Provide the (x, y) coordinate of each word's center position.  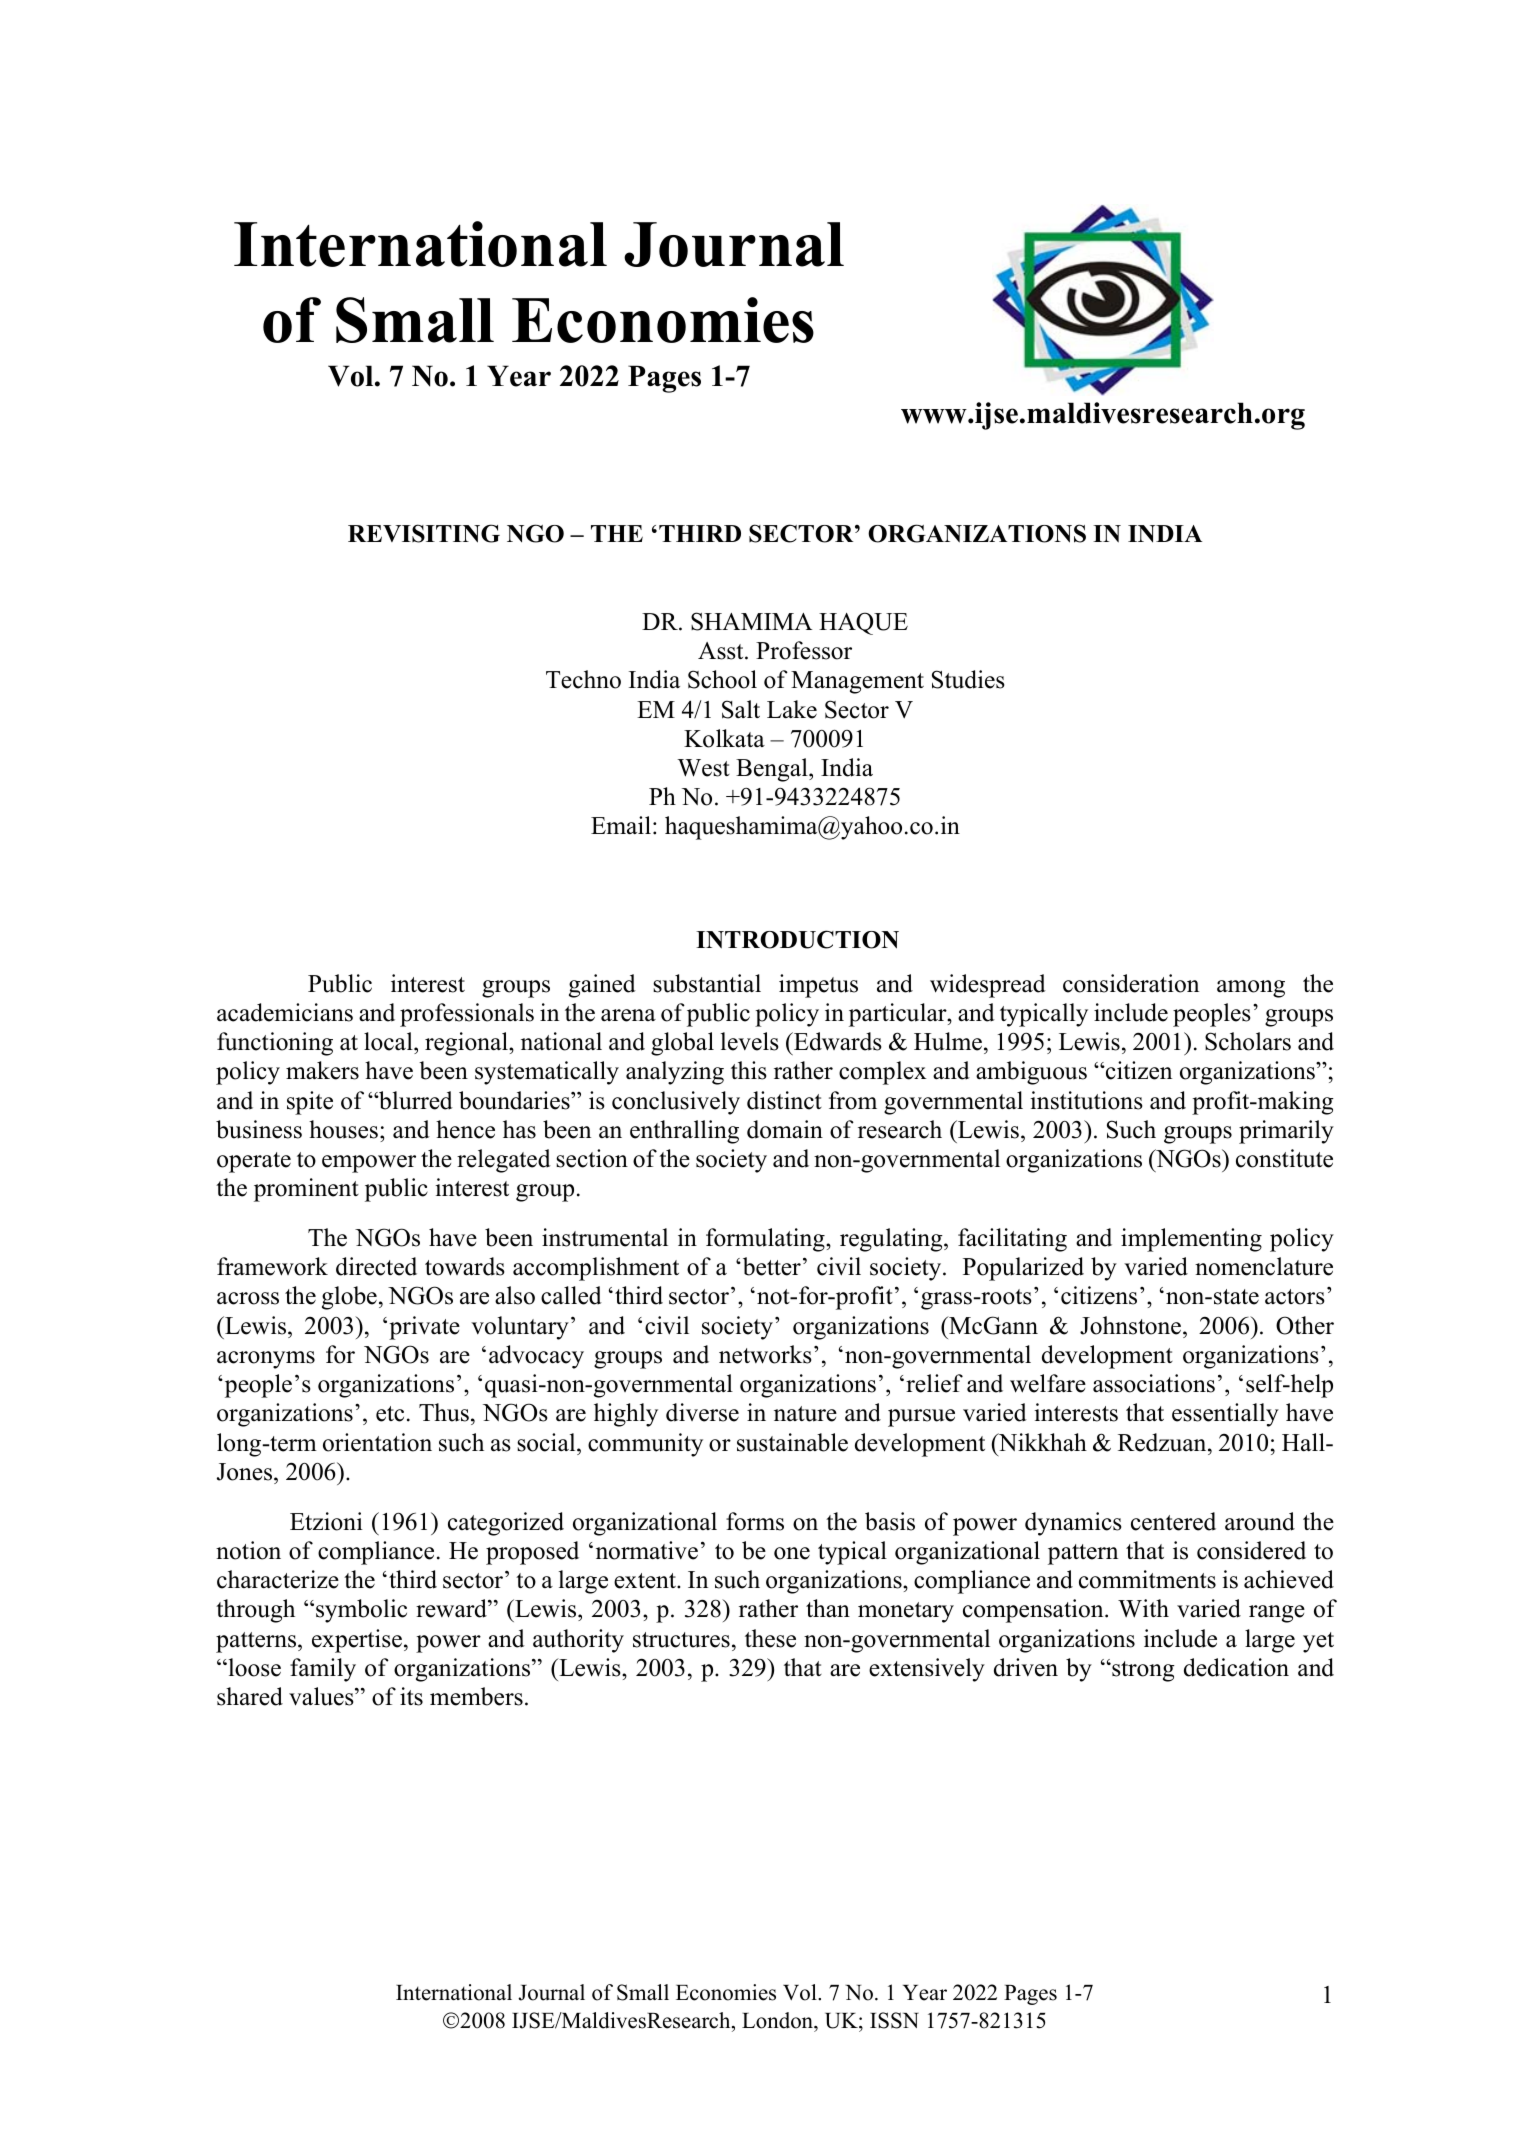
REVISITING (424, 533)
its (411, 1696)
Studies (968, 679)
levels (750, 1041)
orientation (377, 1442)
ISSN (894, 2020)
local (389, 1041)
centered (1173, 1521)
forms (755, 1521)
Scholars (1248, 1041)
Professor (804, 650)
